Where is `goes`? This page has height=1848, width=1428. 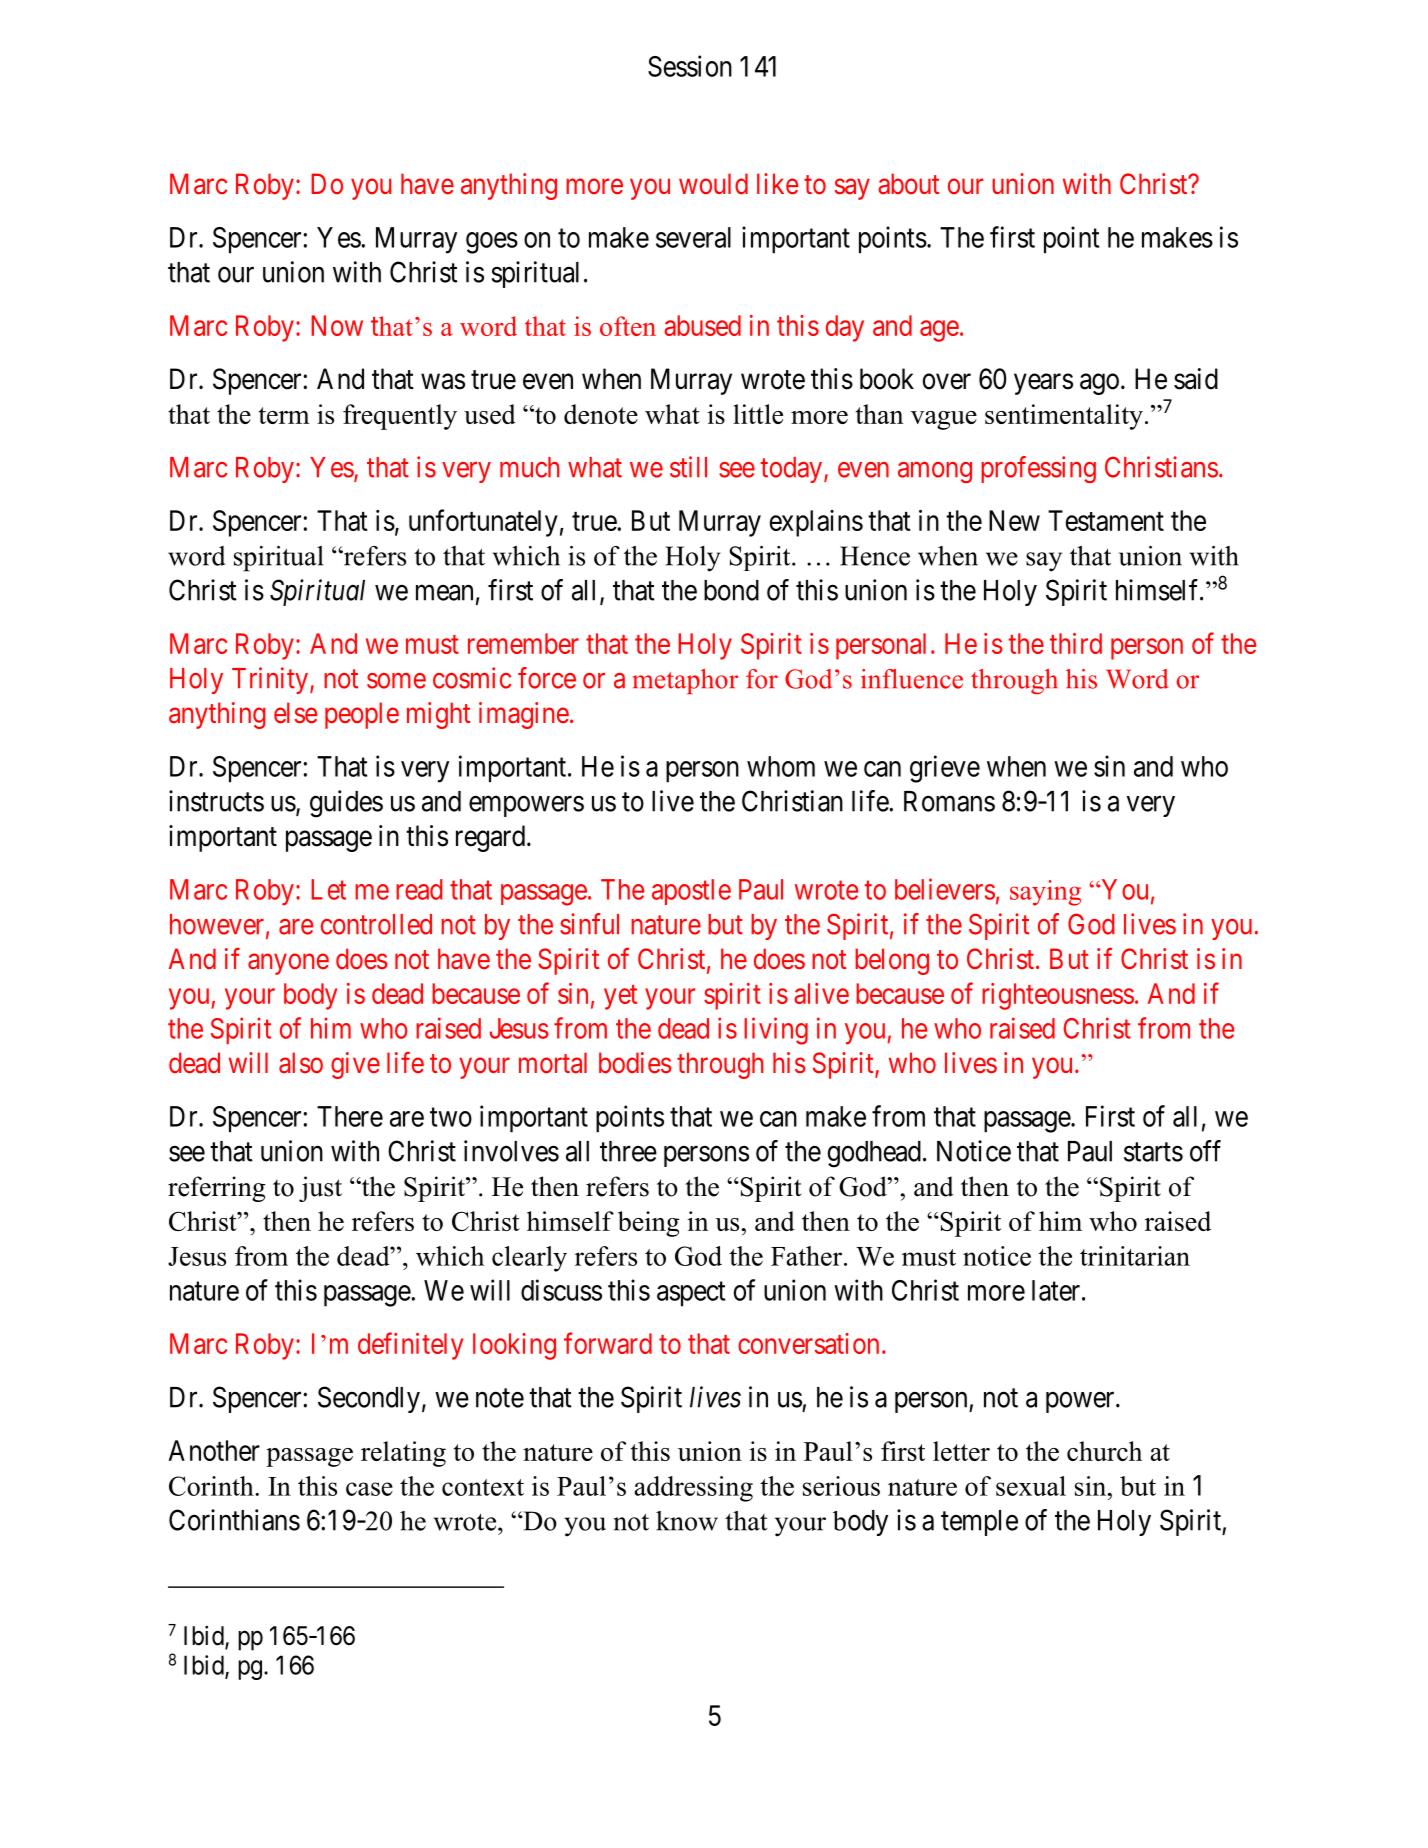
goes is located at coordinates (492, 243).
